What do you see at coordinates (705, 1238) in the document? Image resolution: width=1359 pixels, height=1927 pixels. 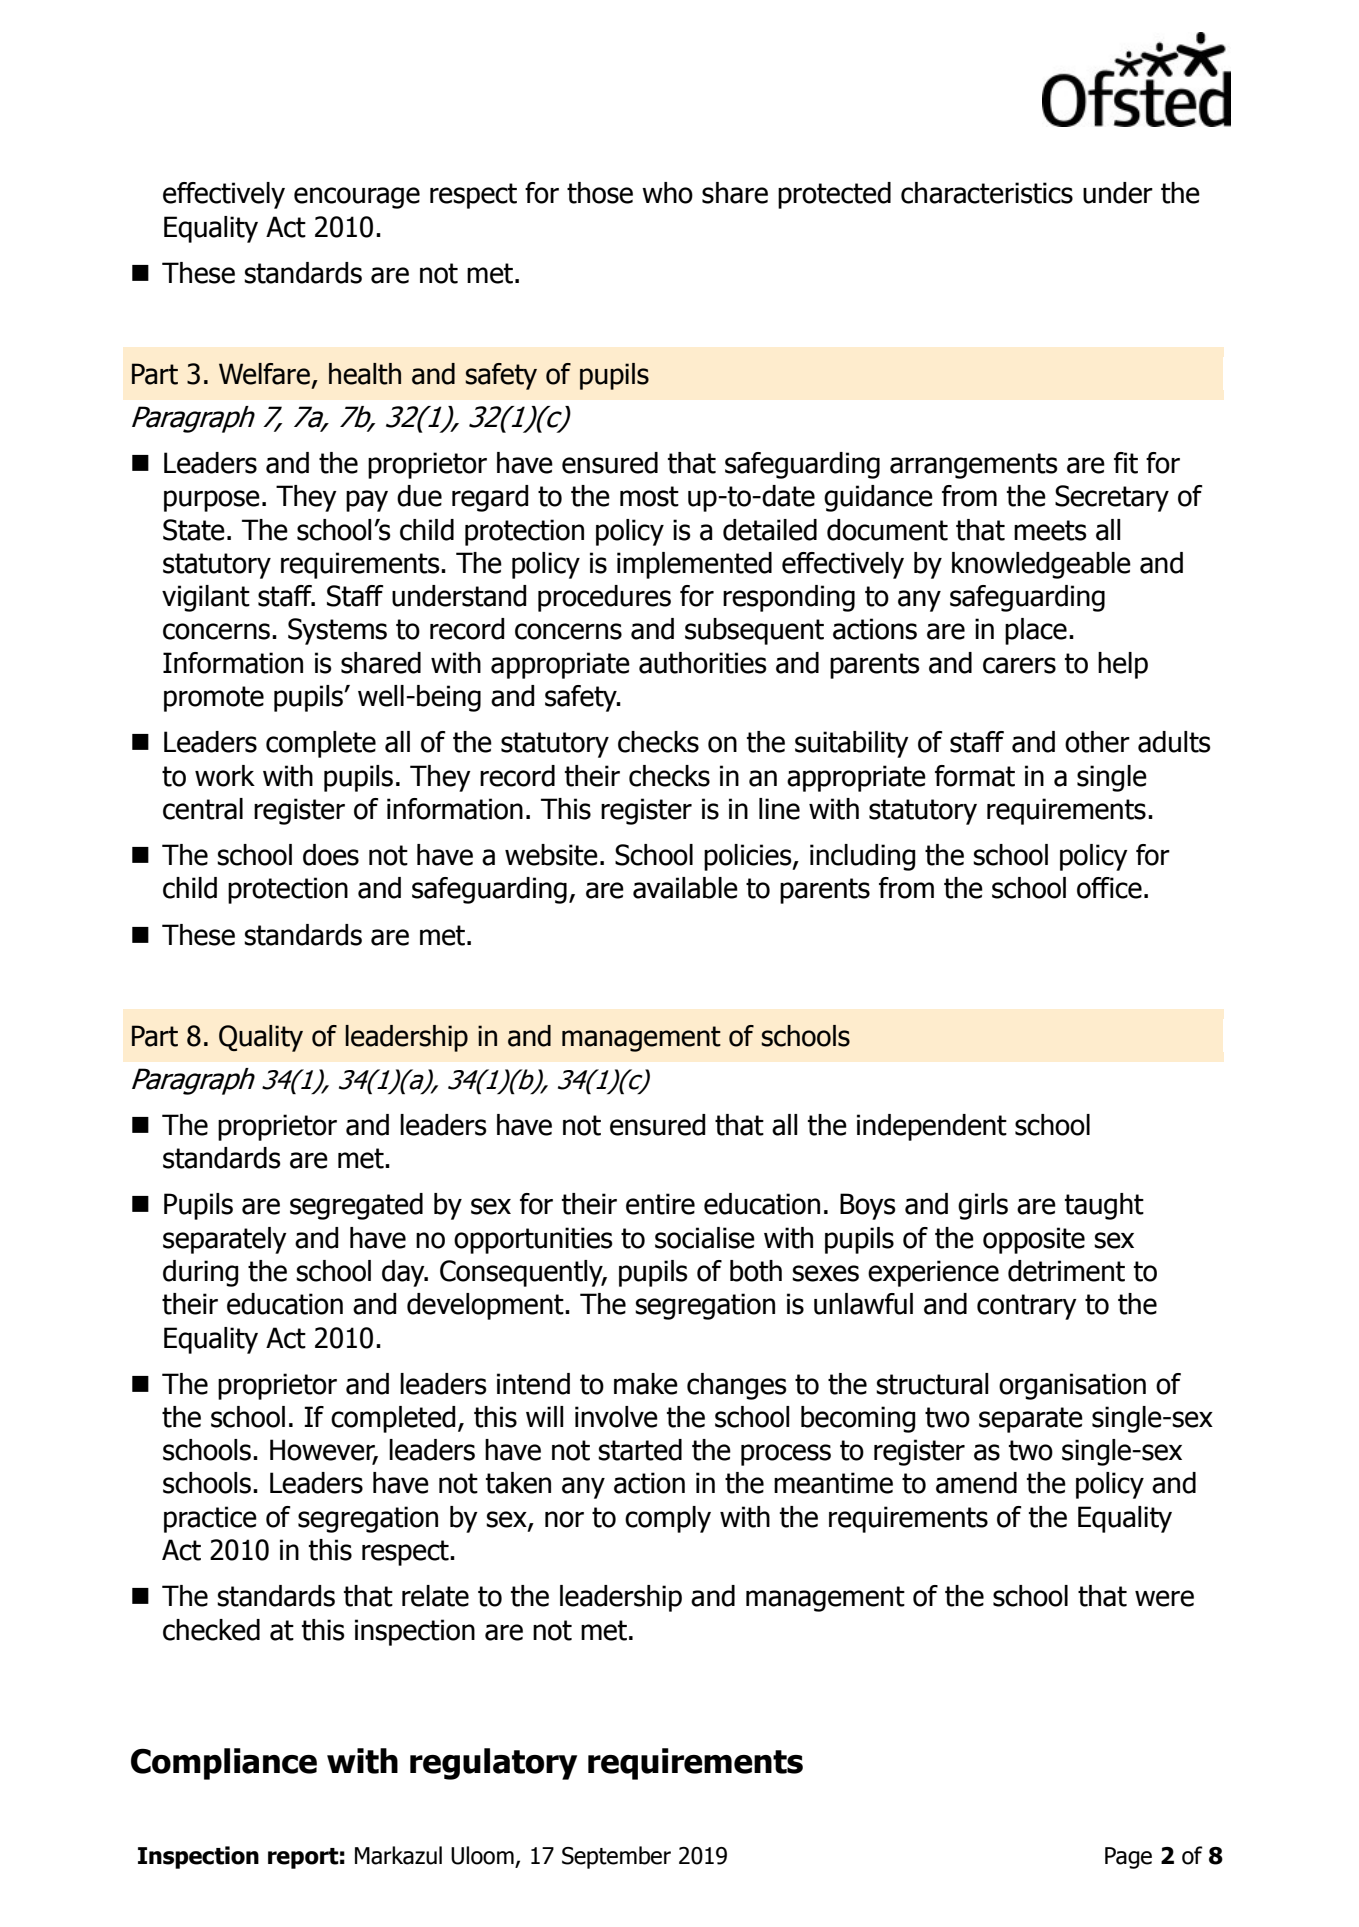 I see `socialise` at bounding box center [705, 1238].
